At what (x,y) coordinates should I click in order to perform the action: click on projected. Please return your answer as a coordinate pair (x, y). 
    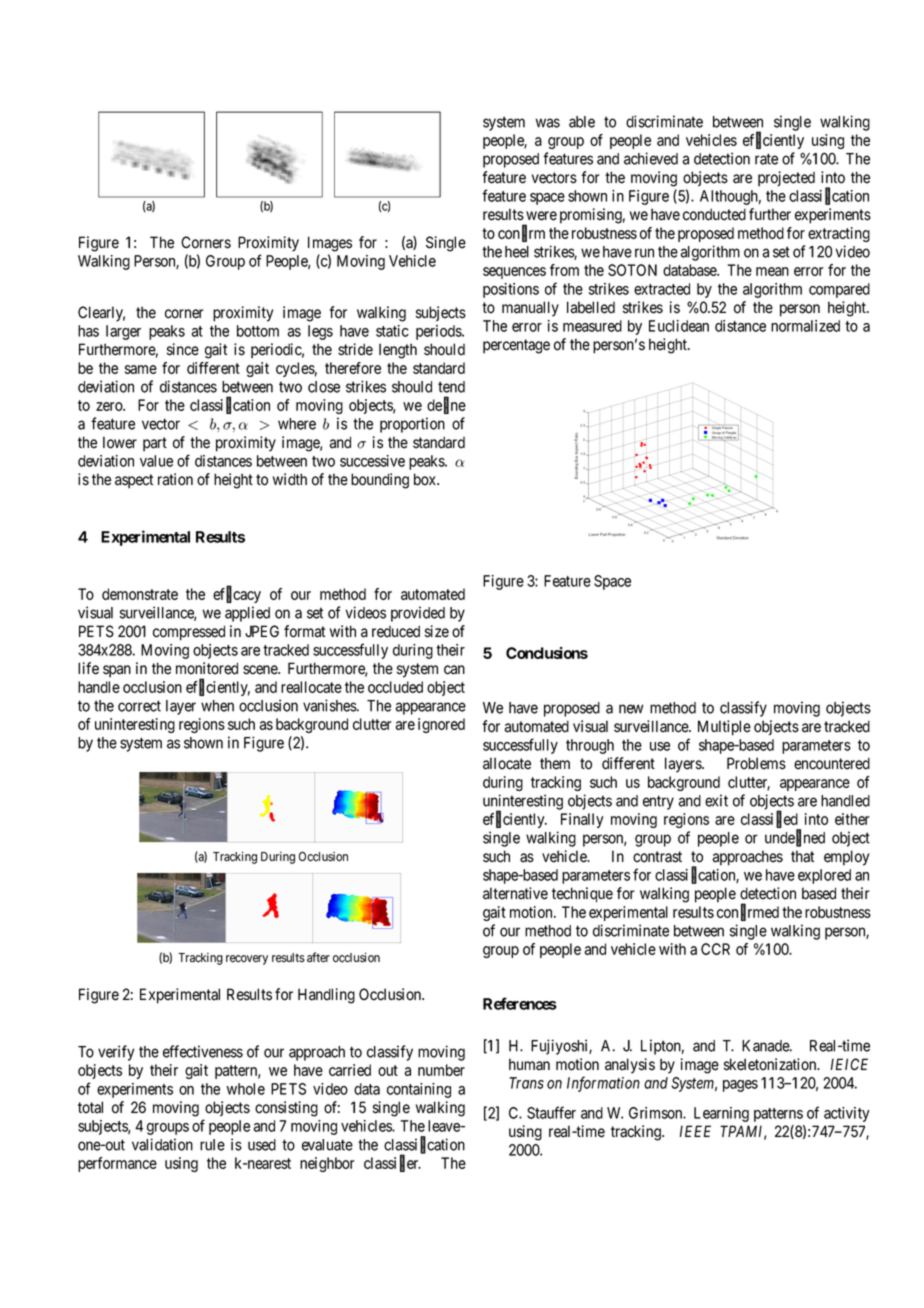
    Looking at the image, I should click on (786, 179).
